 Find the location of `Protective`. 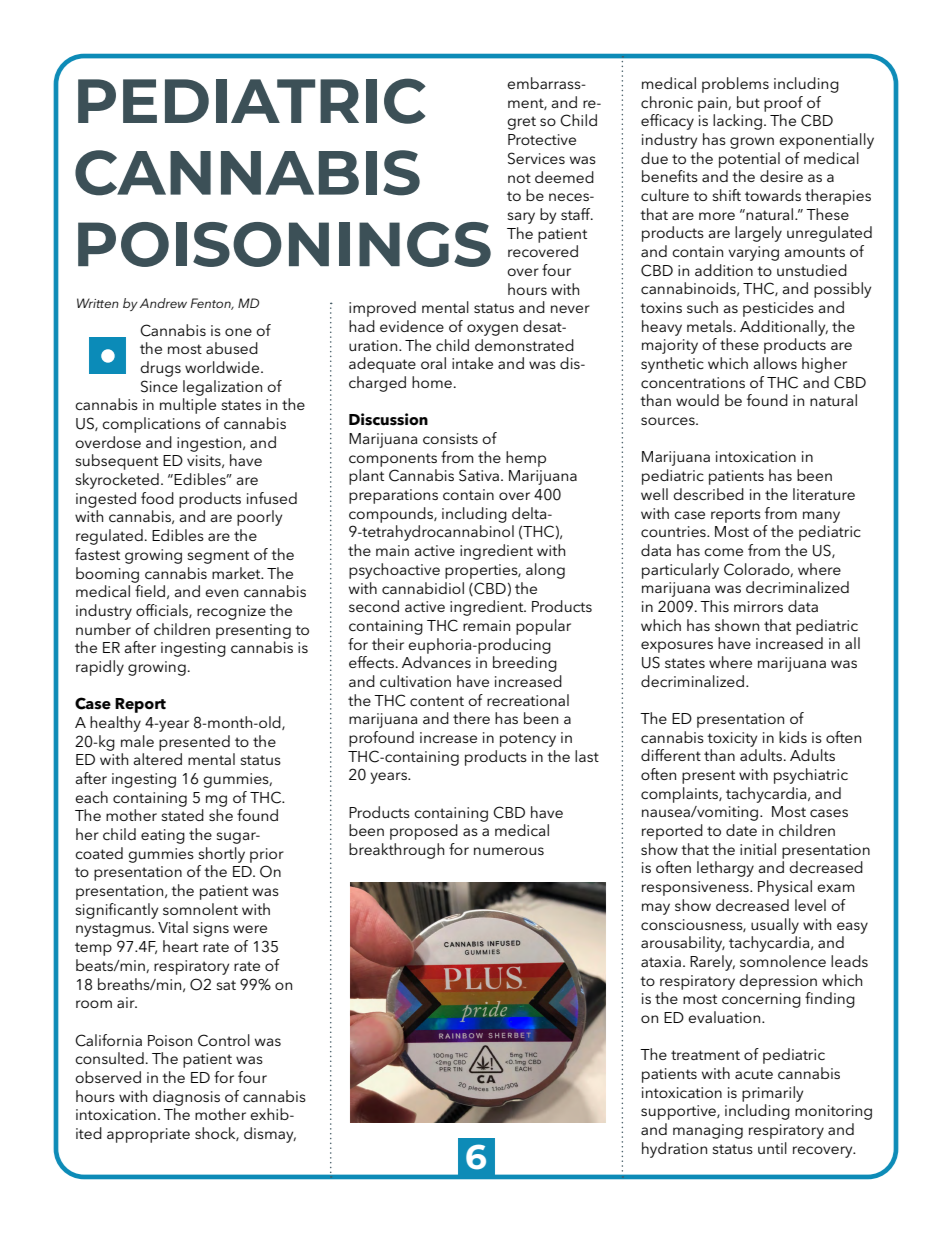

Protective is located at coordinates (542, 139).
